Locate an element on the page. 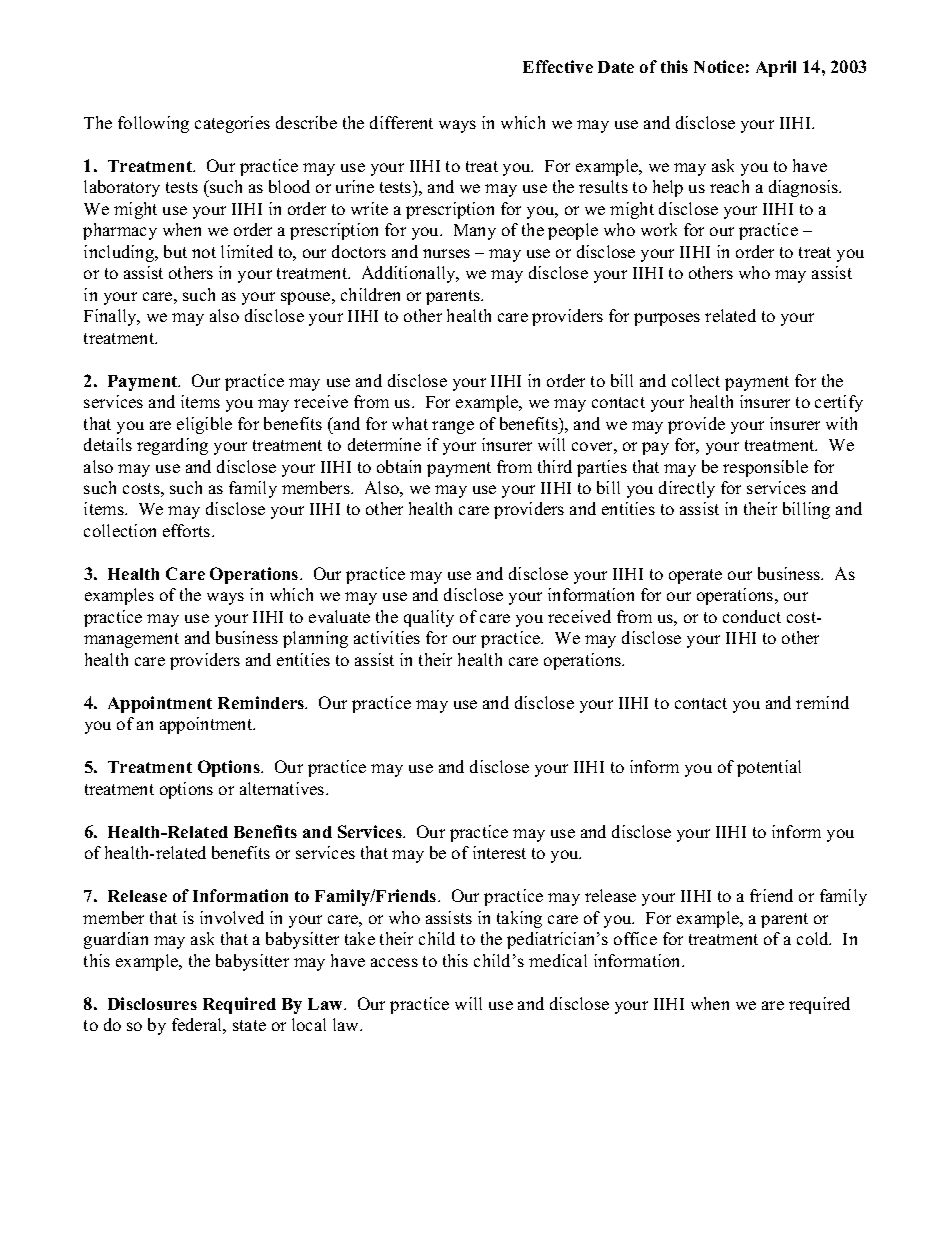  potential is located at coordinates (769, 768).
